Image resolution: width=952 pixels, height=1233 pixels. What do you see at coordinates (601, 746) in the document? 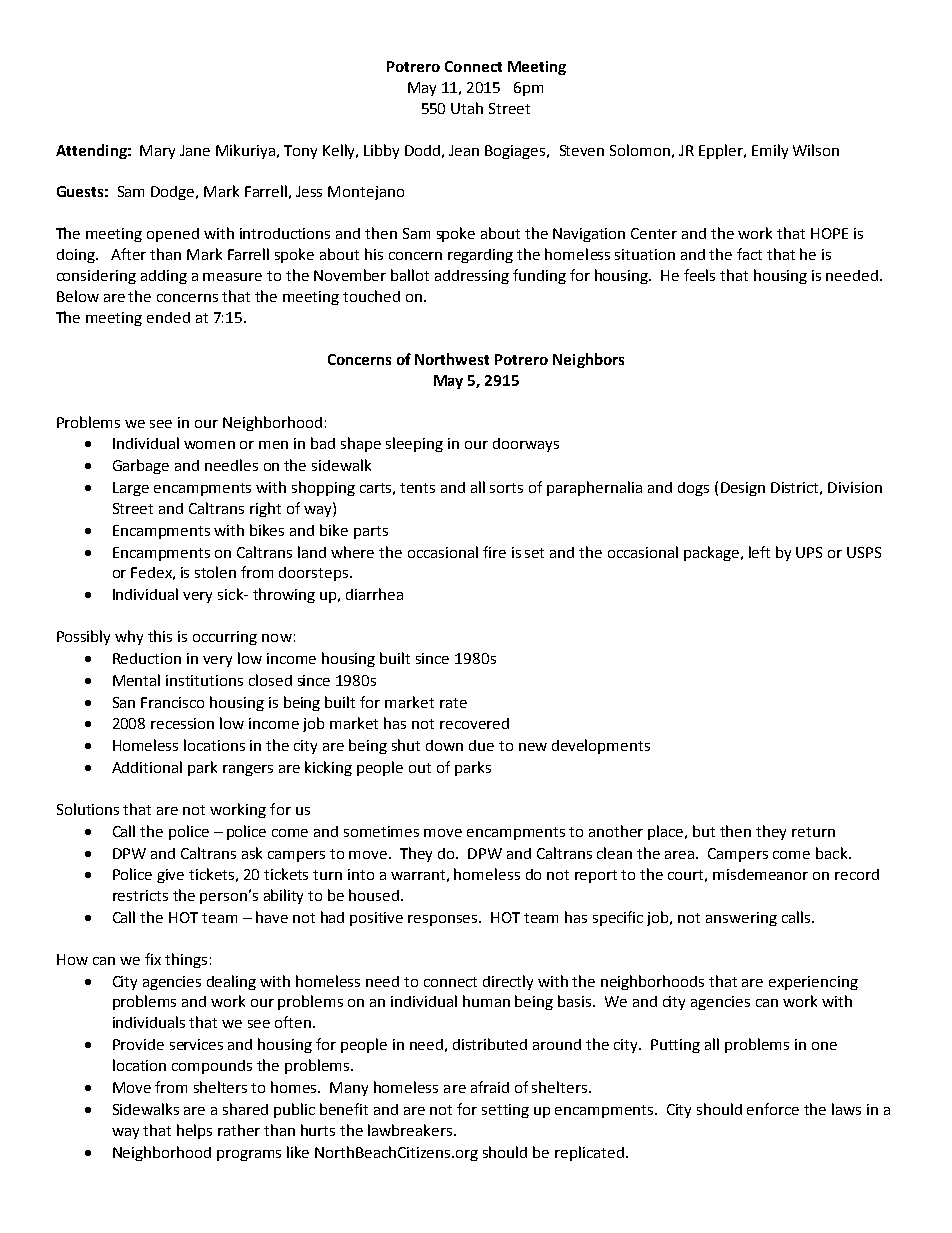
I see `developments` at bounding box center [601, 746].
